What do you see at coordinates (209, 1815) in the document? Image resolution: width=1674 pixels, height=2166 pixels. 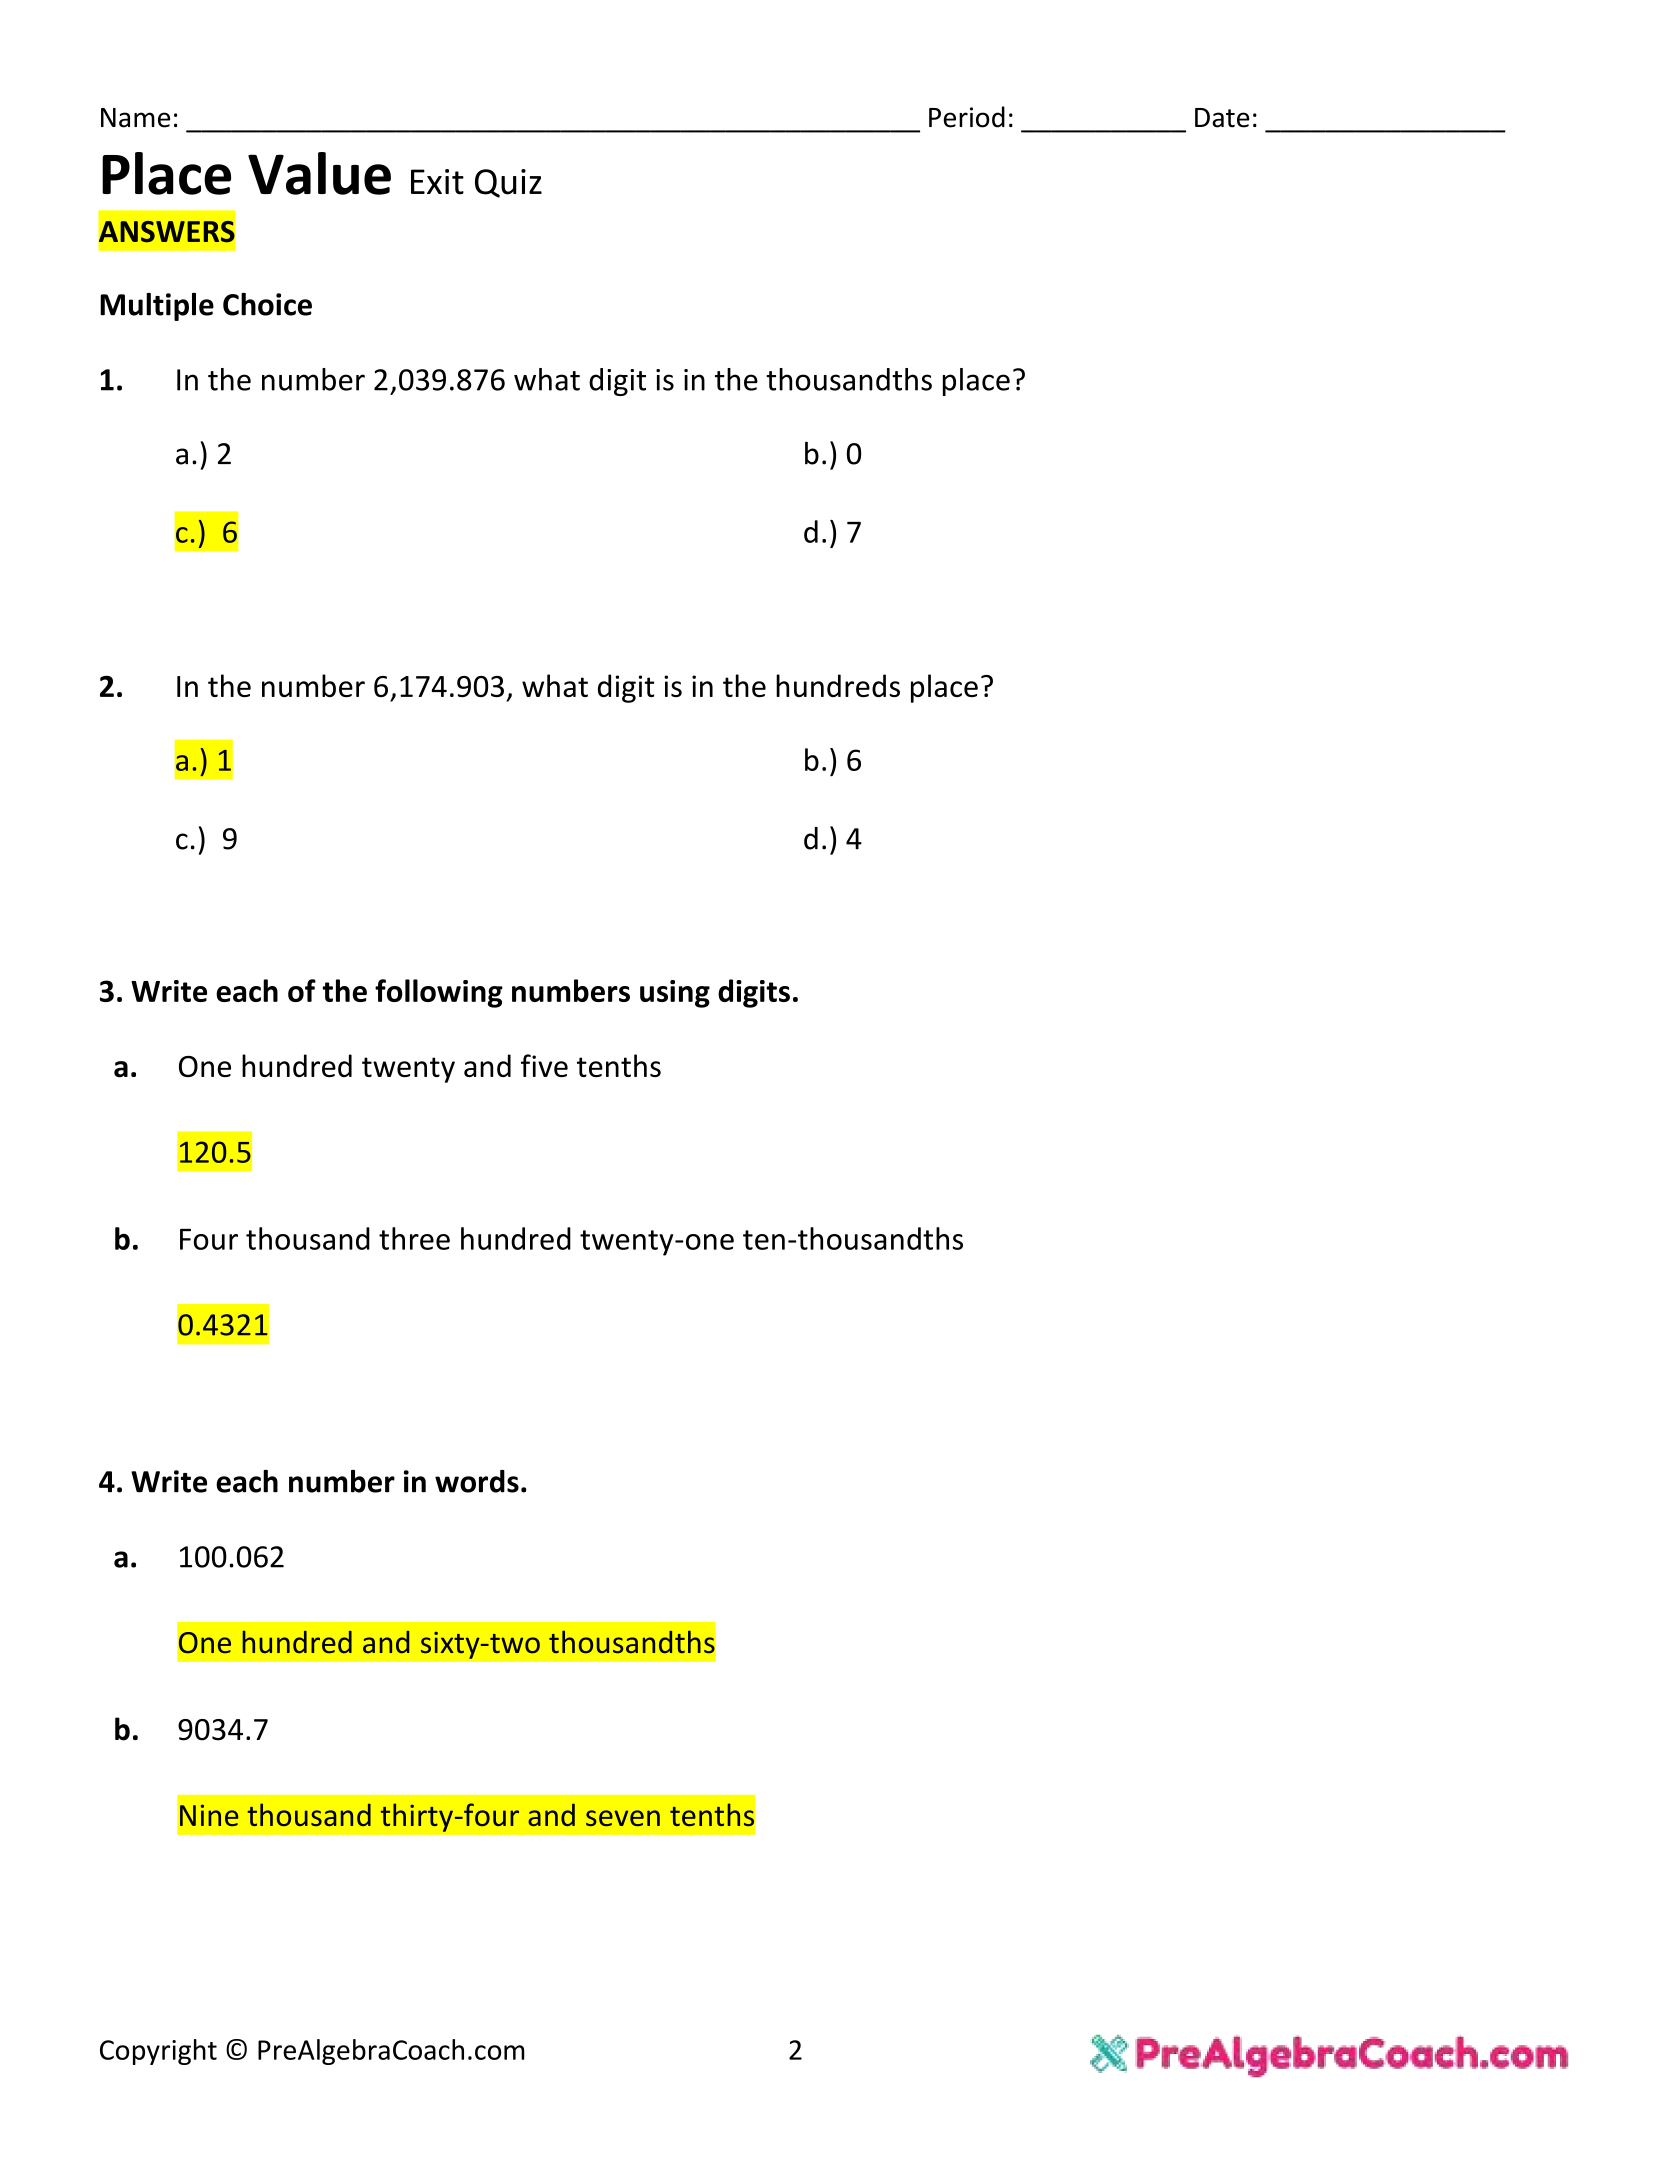 I see `Nine` at bounding box center [209, 1815].
